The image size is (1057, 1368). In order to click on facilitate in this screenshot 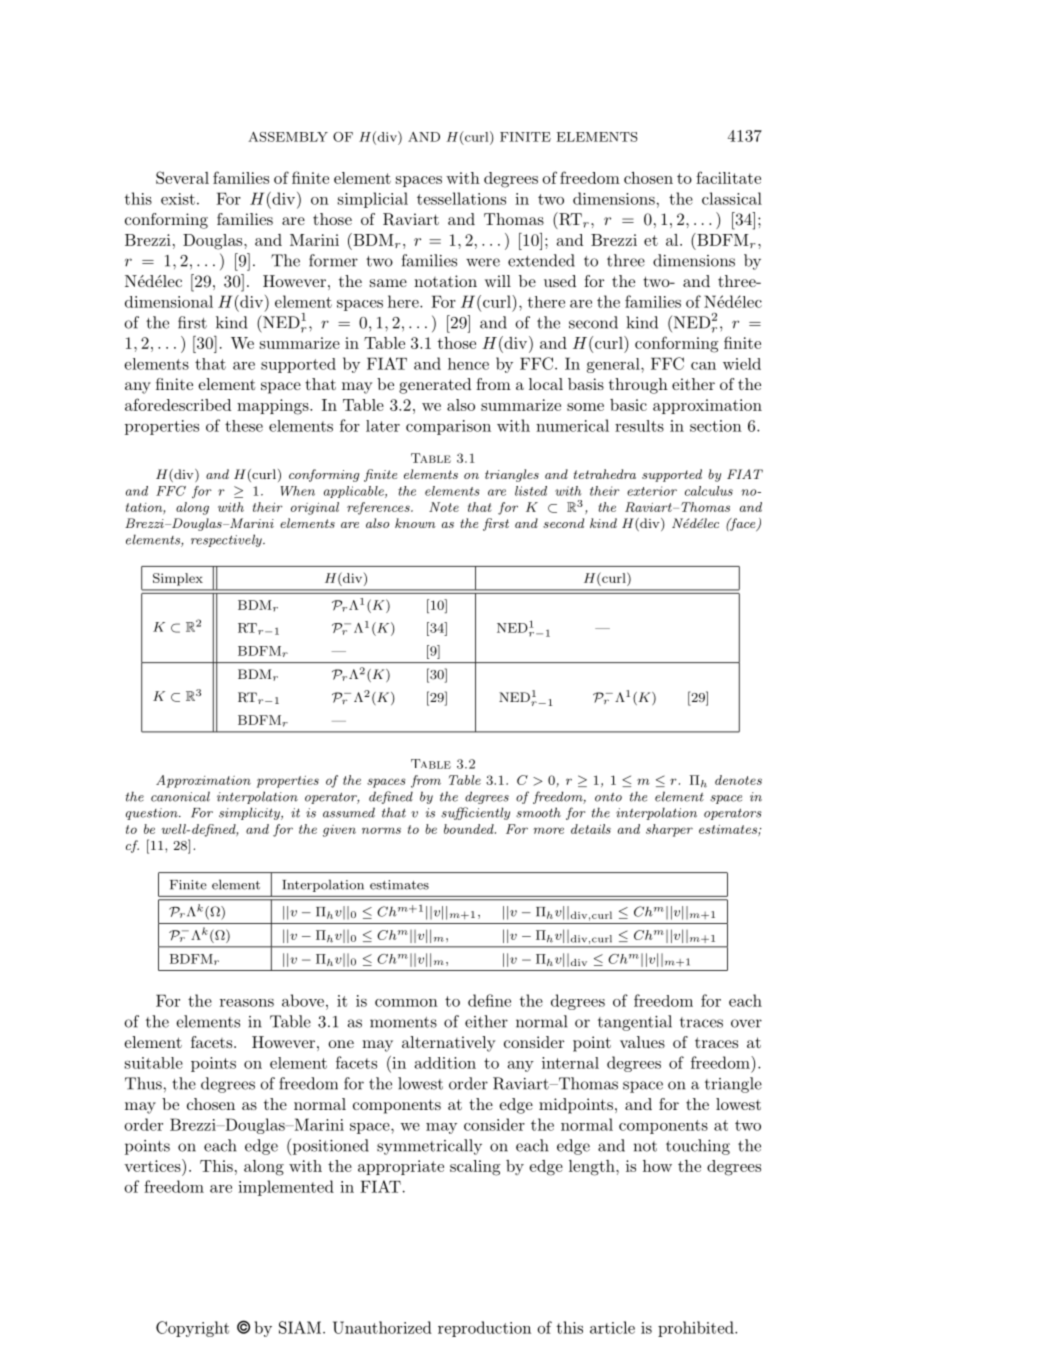, I will do `click(728, 177)`.
